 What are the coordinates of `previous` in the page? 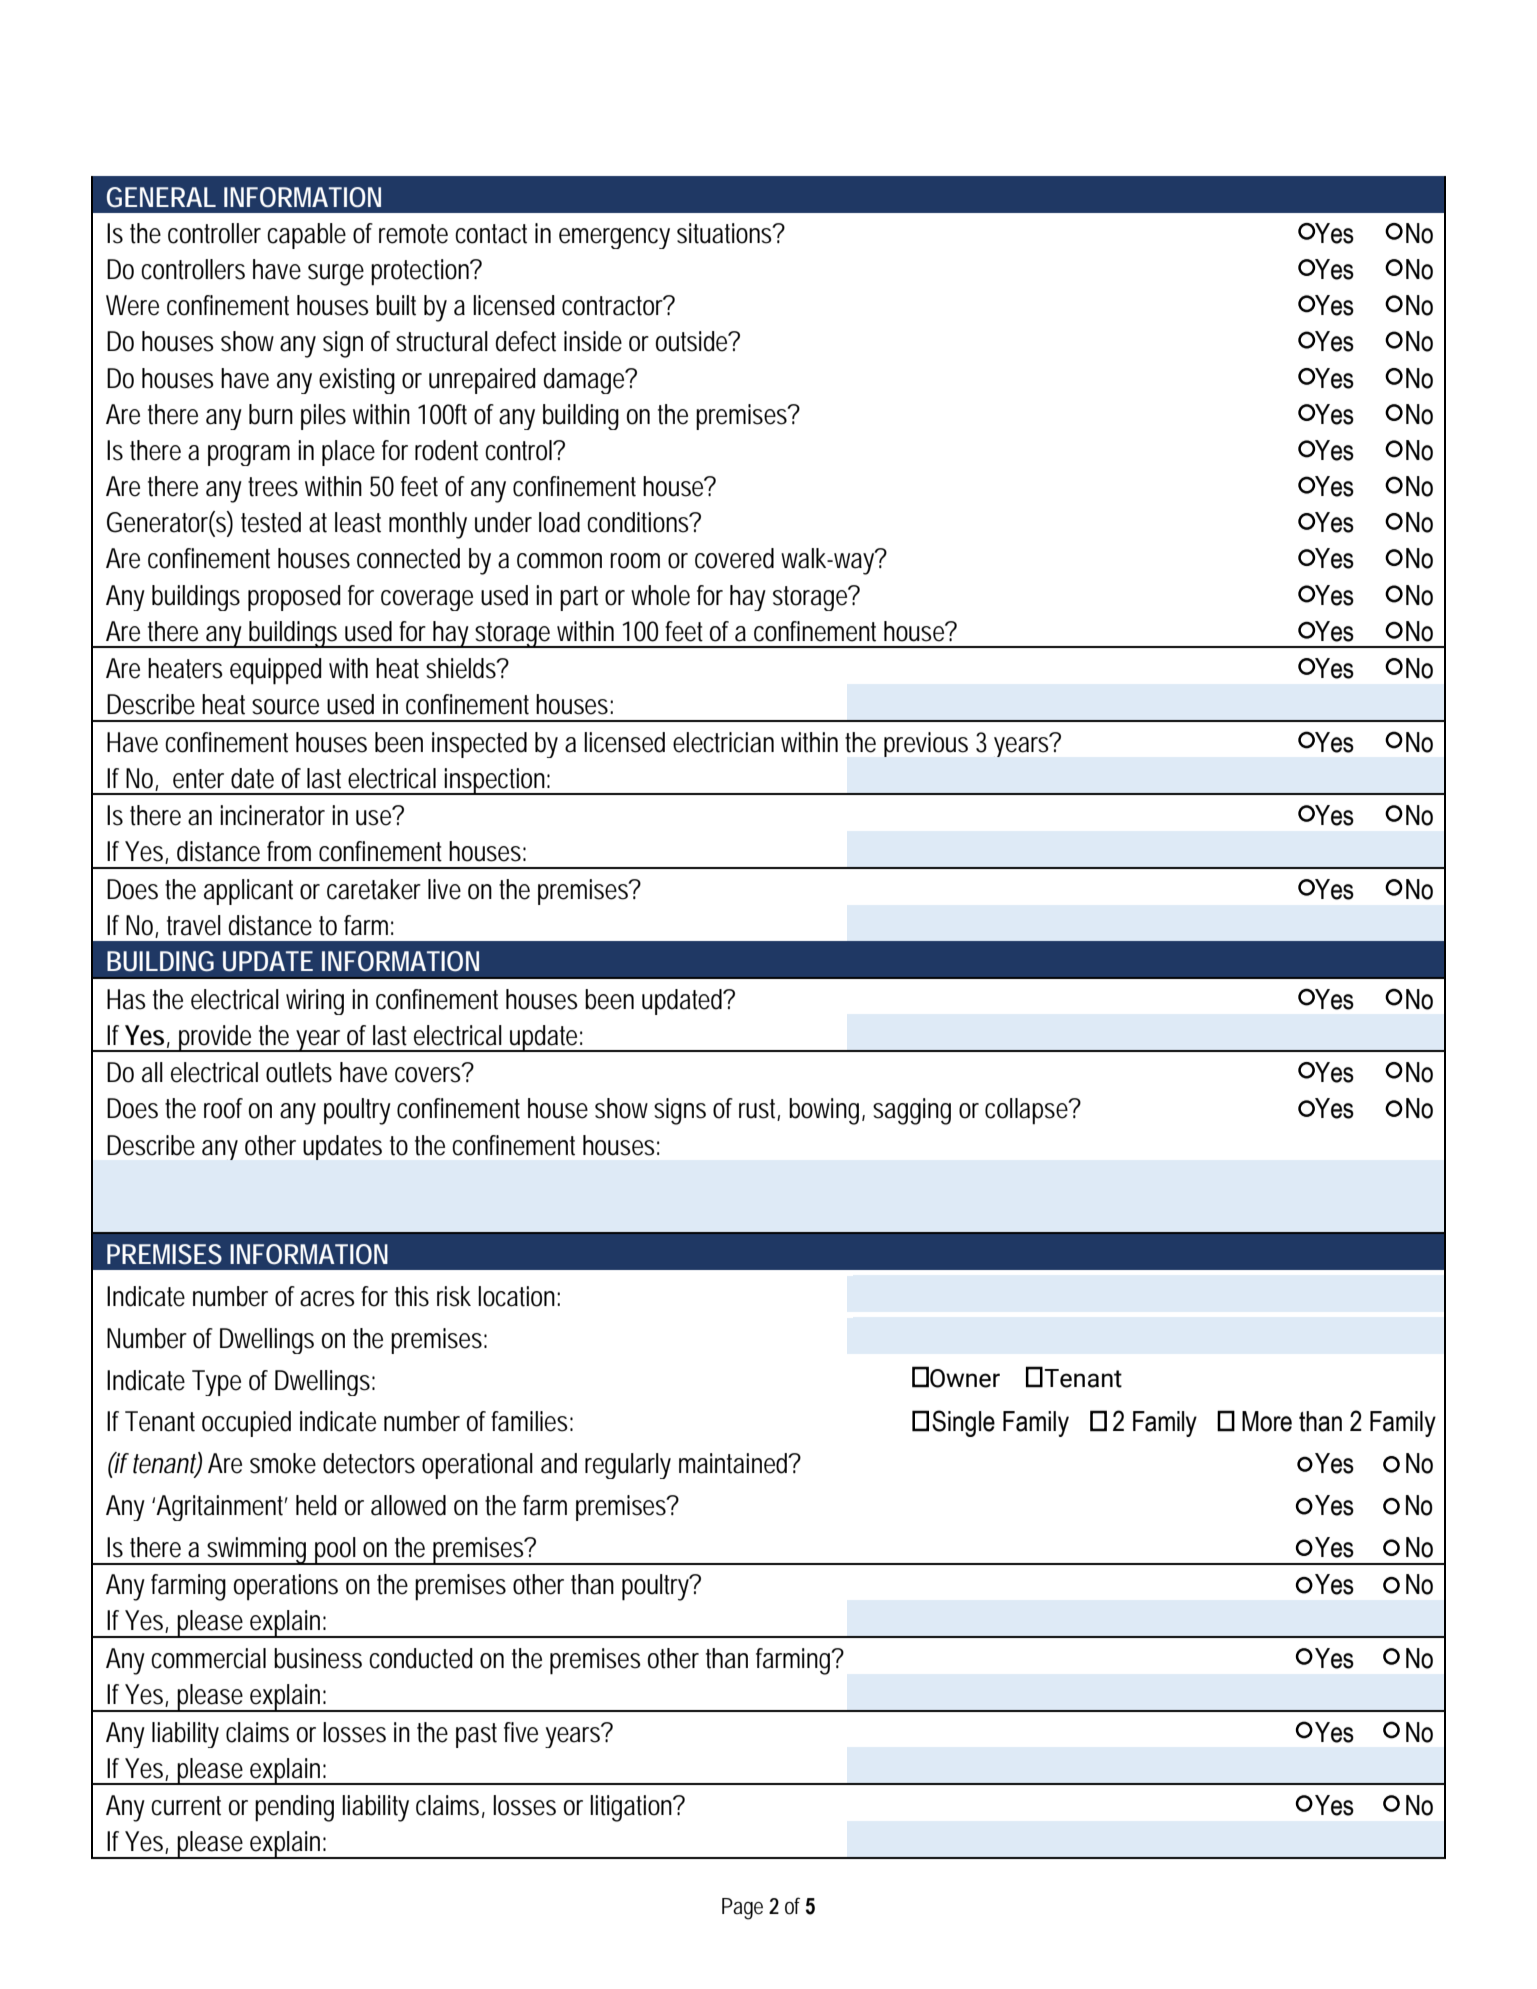 It's located at (926, 744).
